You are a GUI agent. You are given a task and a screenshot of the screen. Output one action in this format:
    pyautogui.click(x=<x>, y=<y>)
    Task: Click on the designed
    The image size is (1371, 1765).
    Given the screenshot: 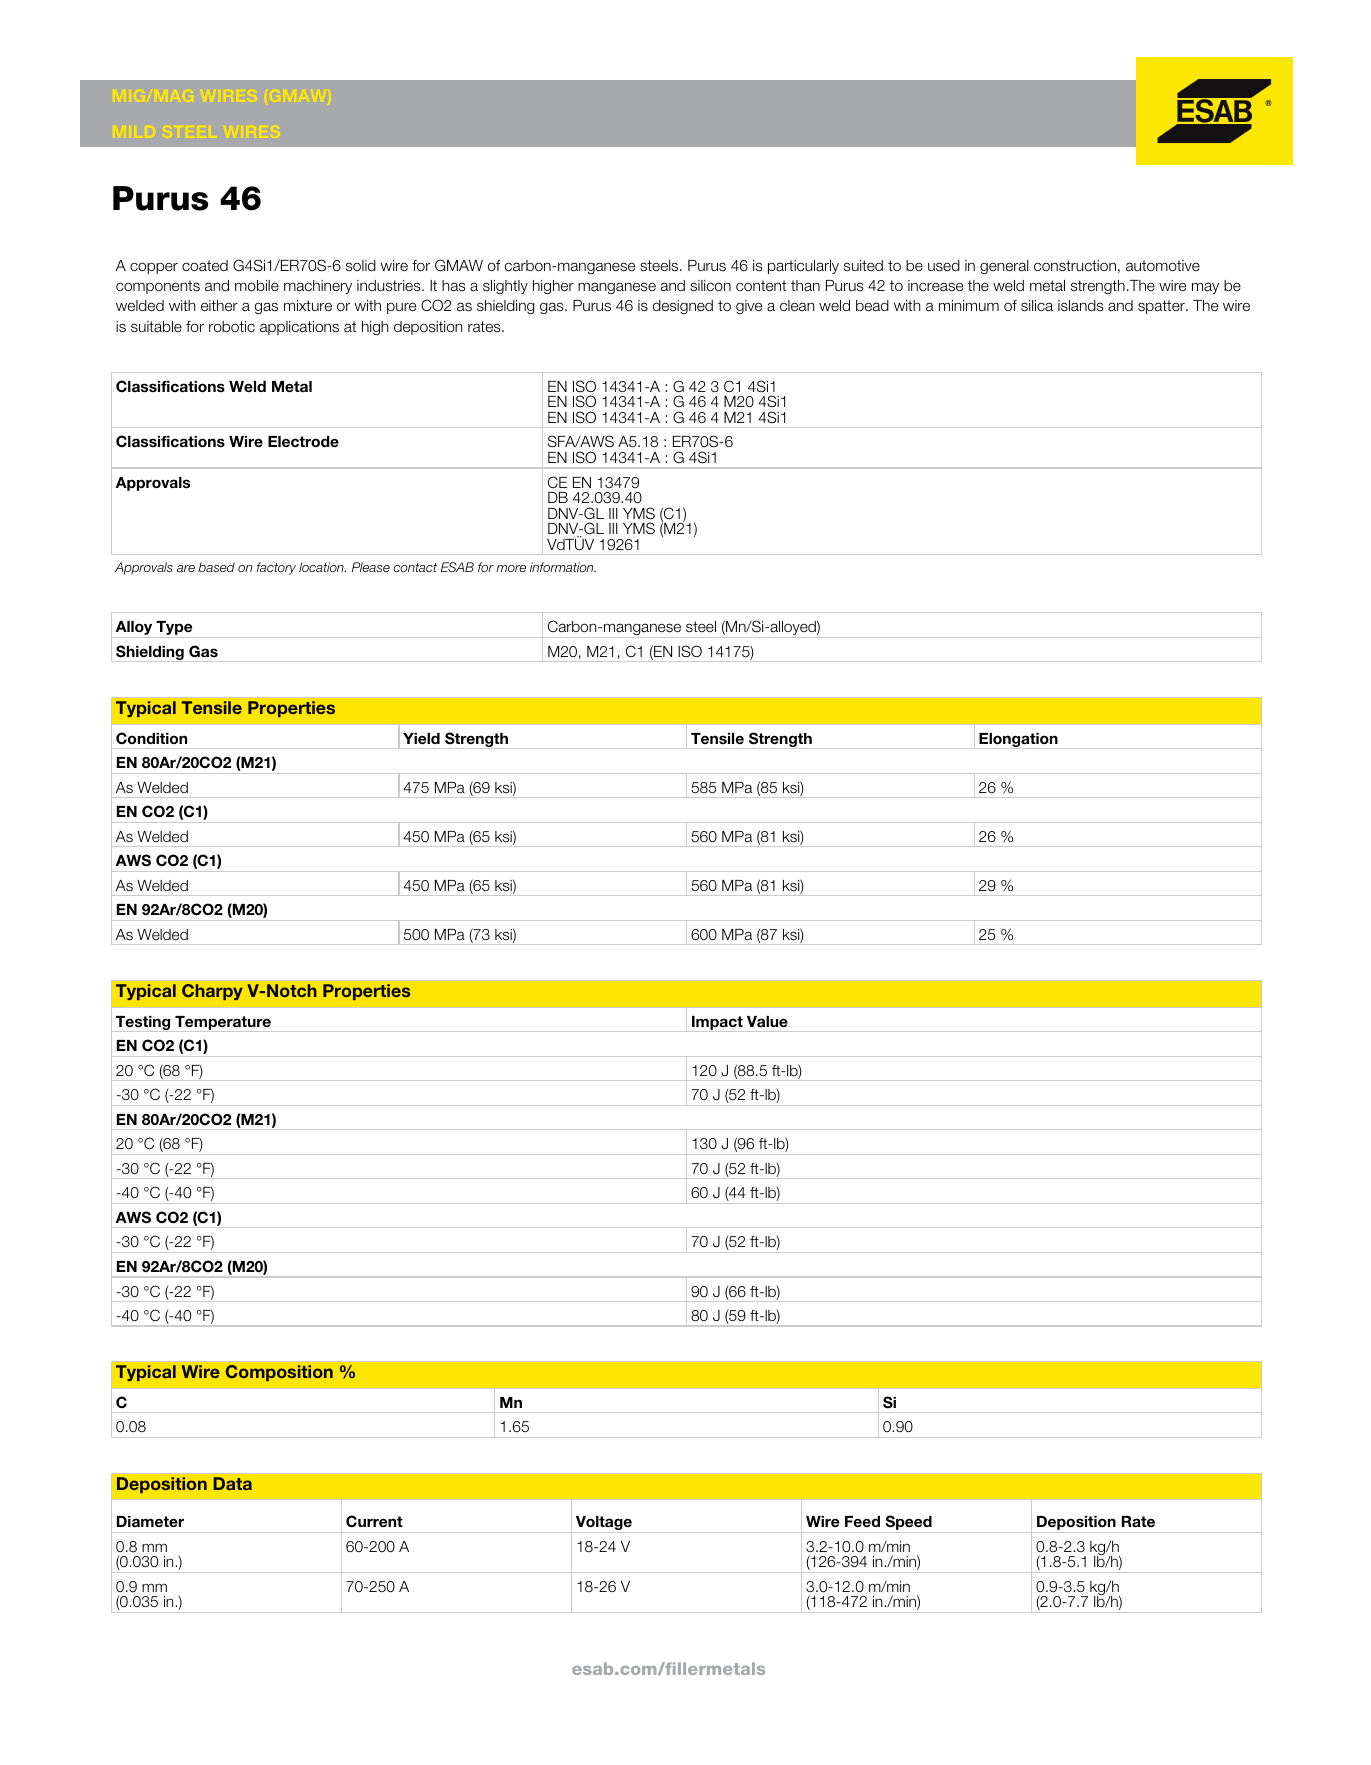 What is the action you would take?
    pyautogui.click(x=683, y=307)
